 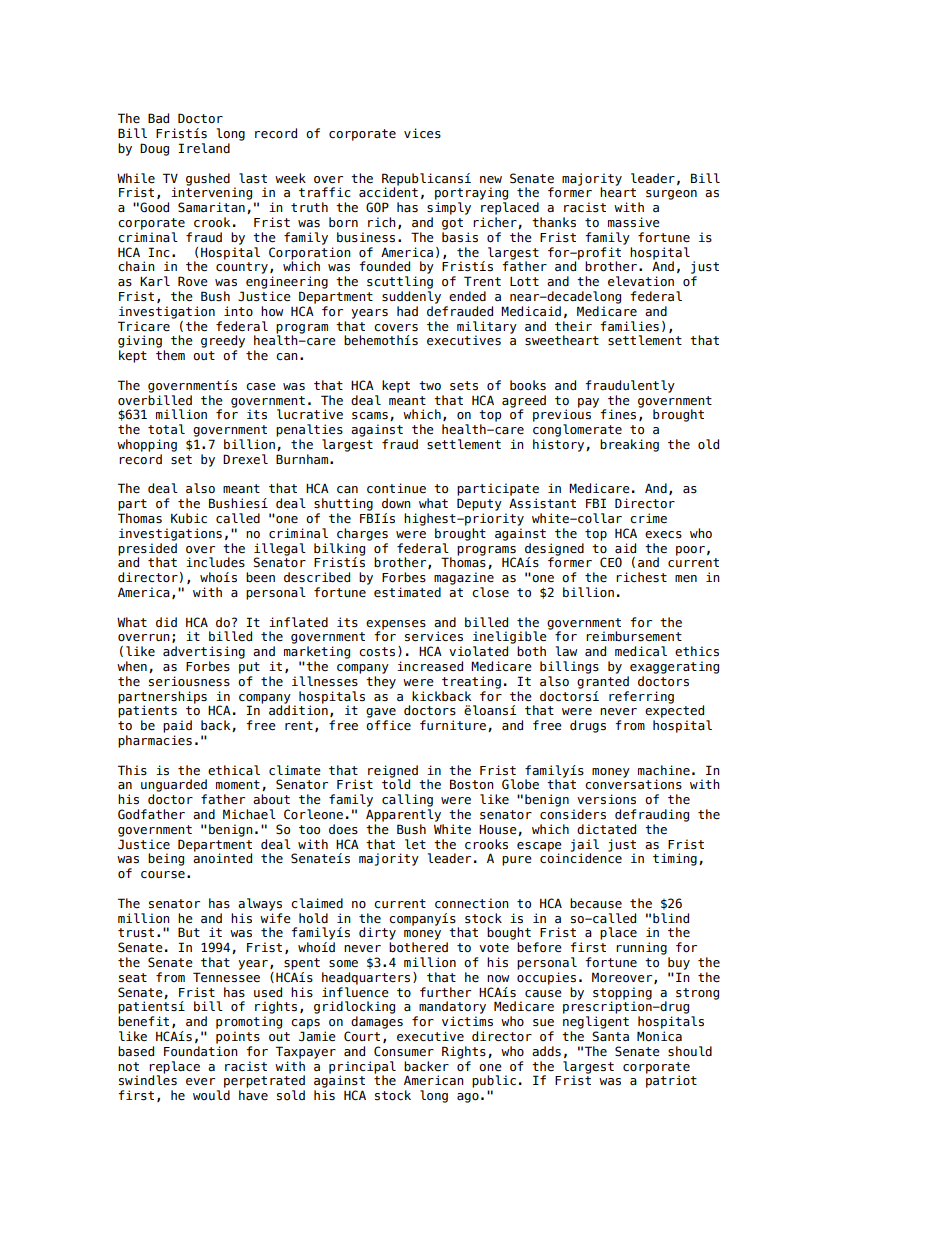 I want to click on did, so click(x=166, y=622).
